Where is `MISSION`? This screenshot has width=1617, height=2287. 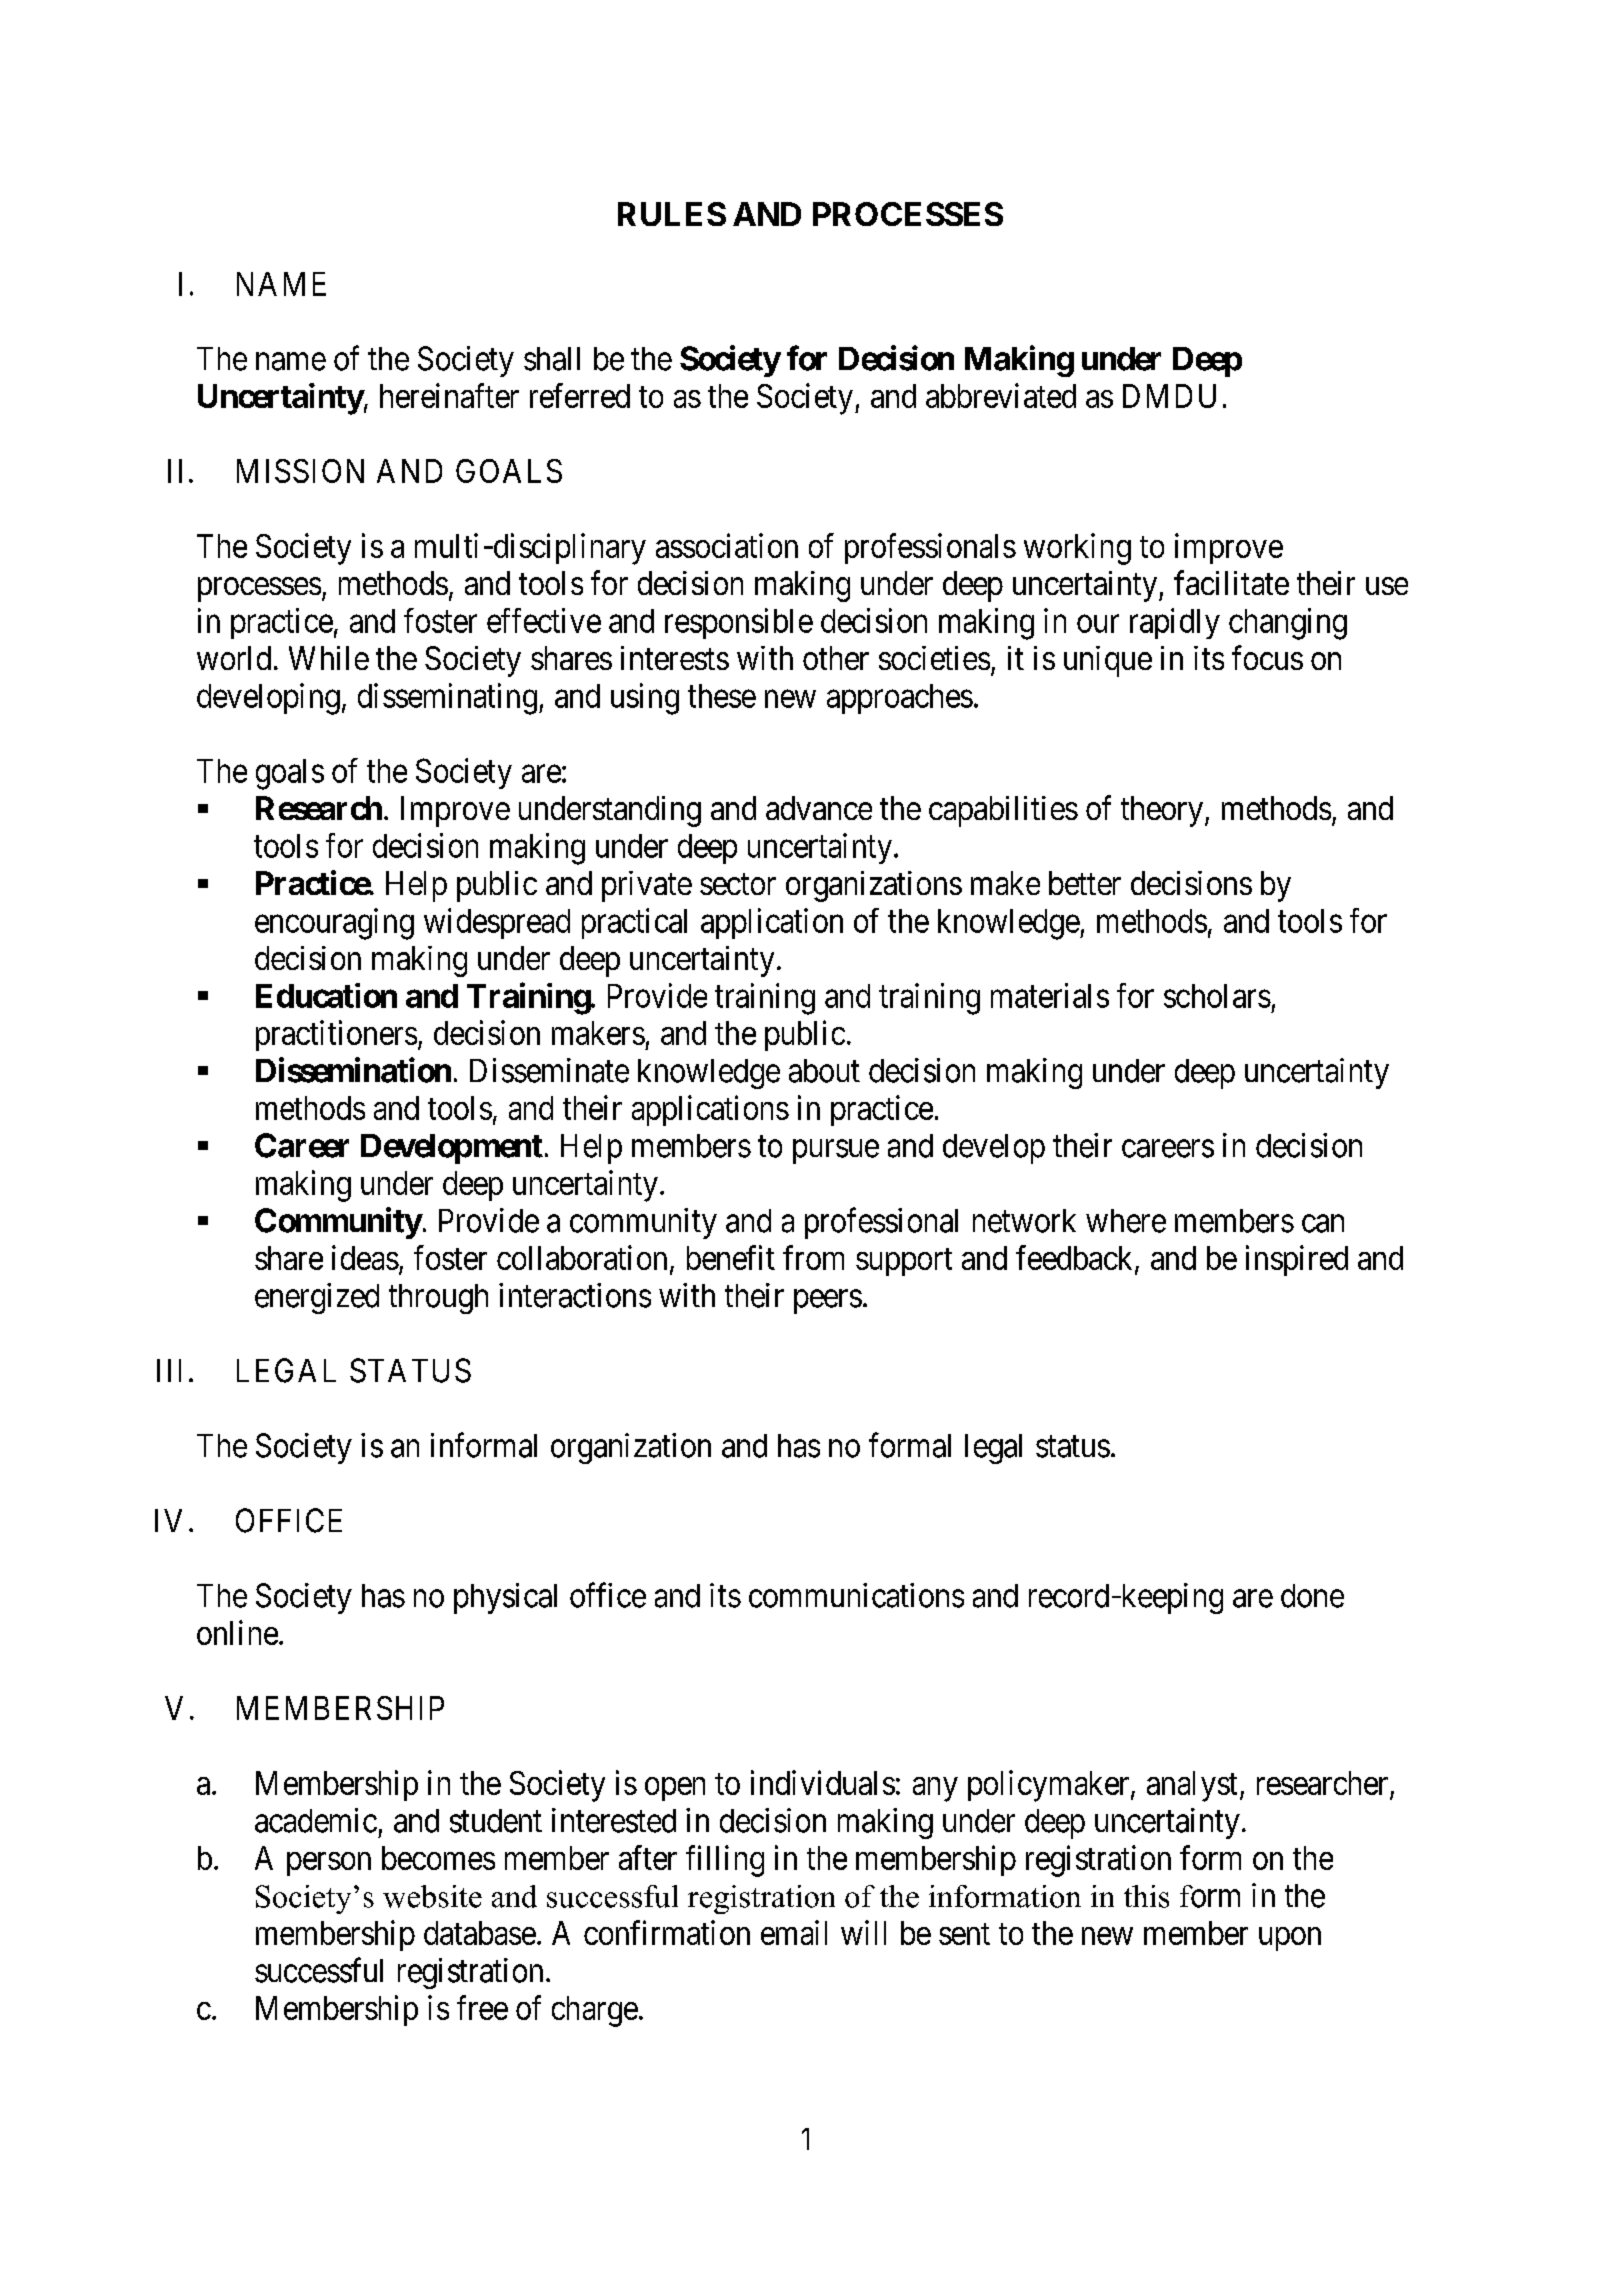 MISSION is located at coordinates (300, 471).
